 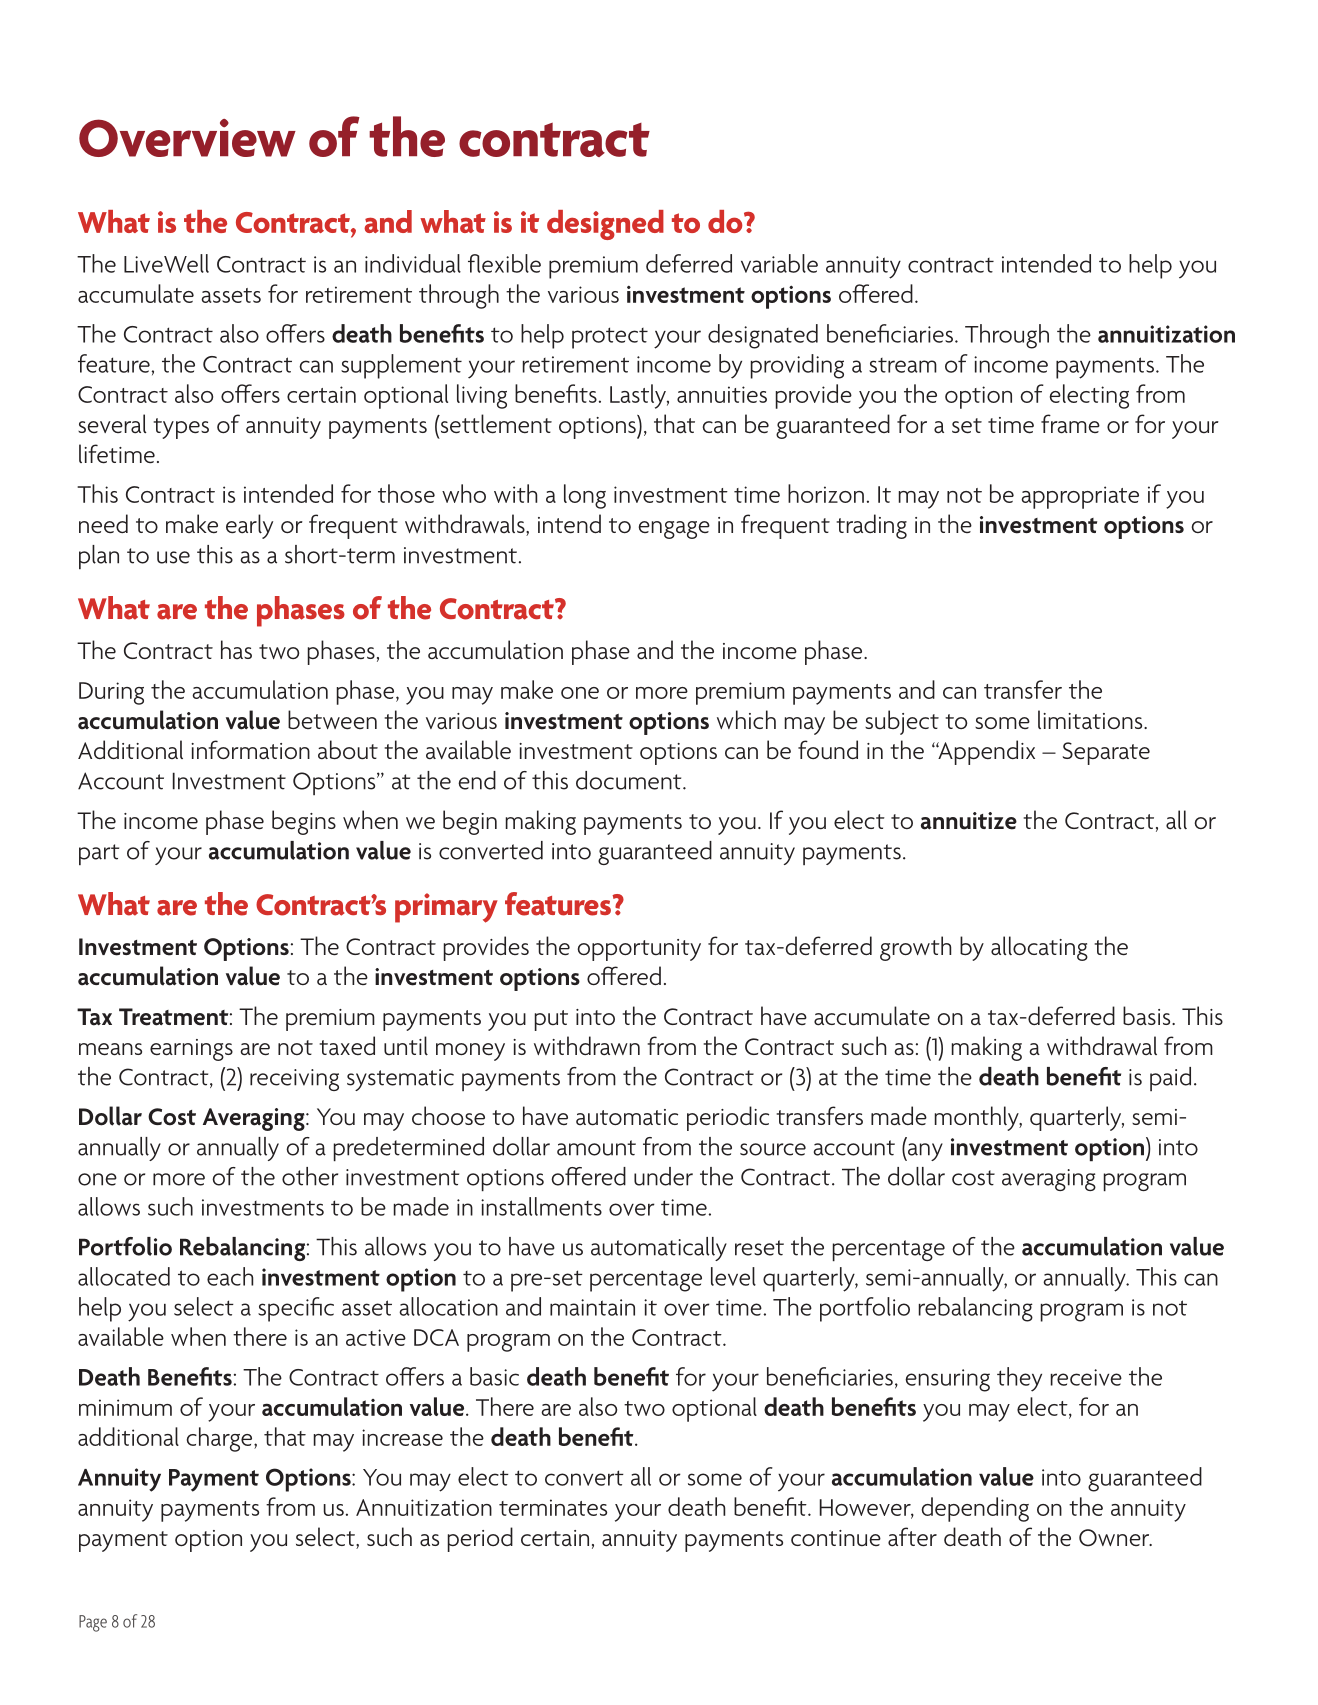 What do you see at coordinates (1115, 1538) in the screenshot?
I see `Owner` at bounding box center [1115, 1538].
